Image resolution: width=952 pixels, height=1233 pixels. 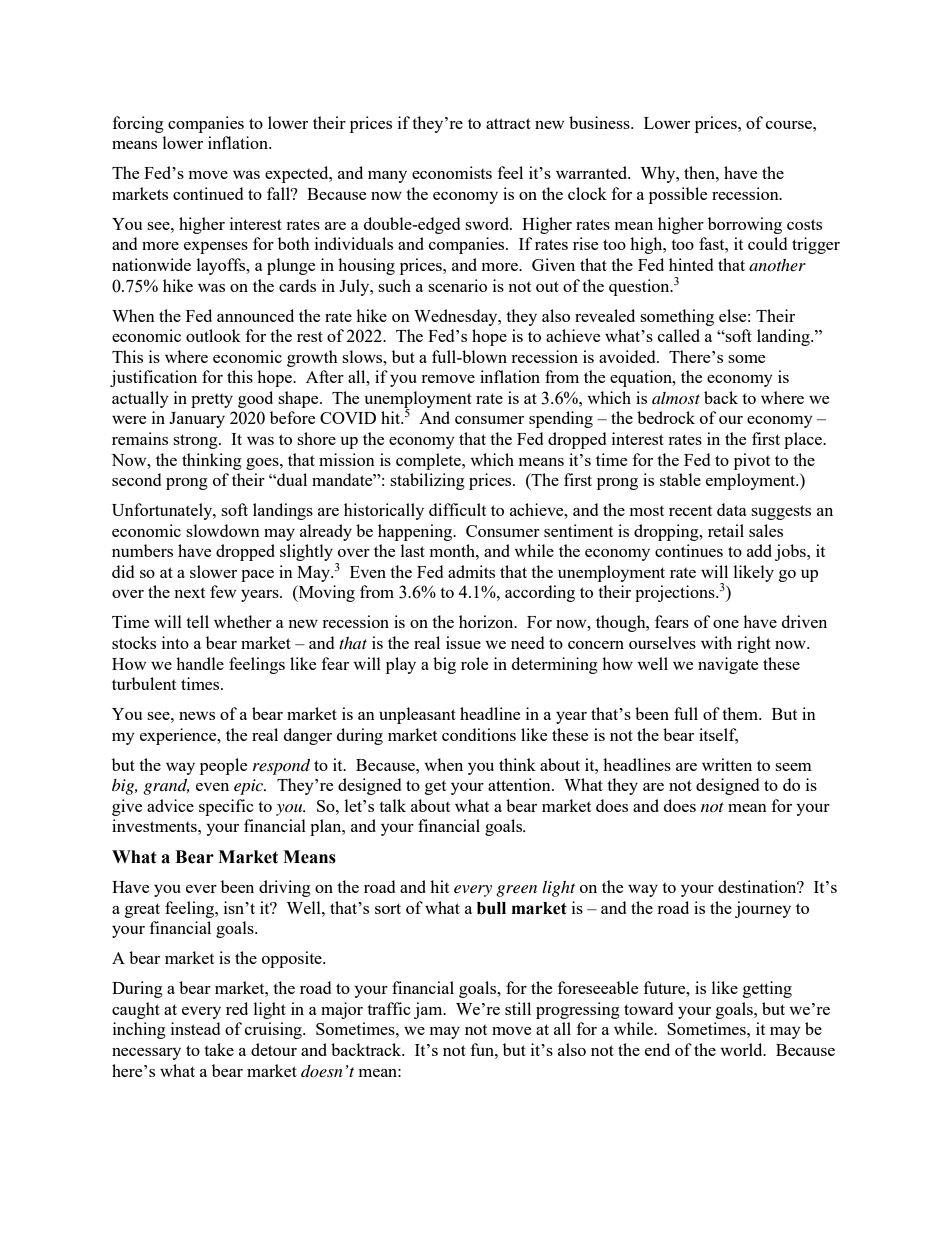 I want to click on jam, so click(x=429, y=1010).
